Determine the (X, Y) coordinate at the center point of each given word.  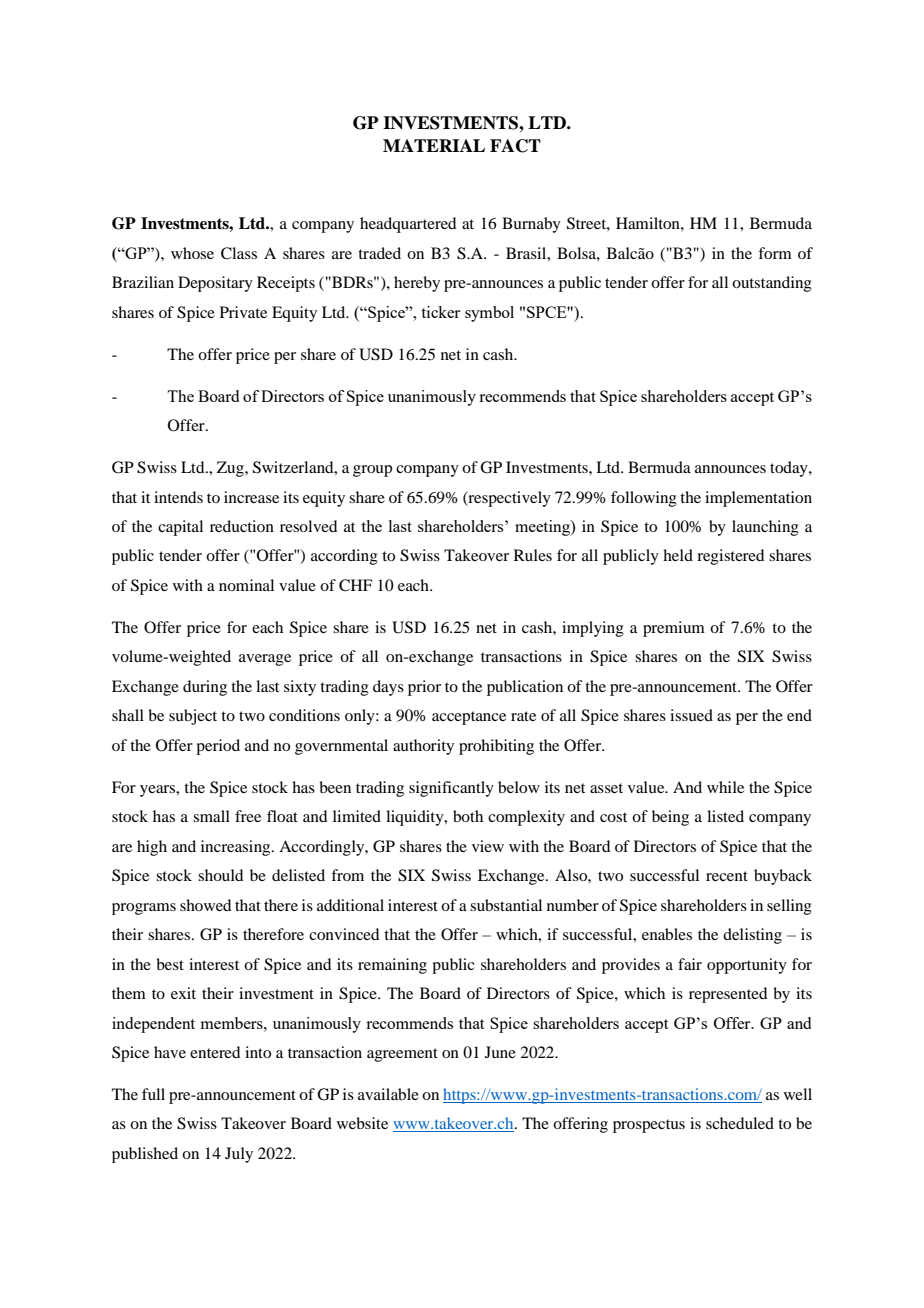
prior (424, 688)
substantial (506, 905)
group (372, 471)
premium (674, 629)
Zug (231, 469)
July (239, 1155)
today (790, 469)
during (205, 688)
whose (192, 253)
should (220, 875)
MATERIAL (434, 145)
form (775, 253)
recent (727, 876)
